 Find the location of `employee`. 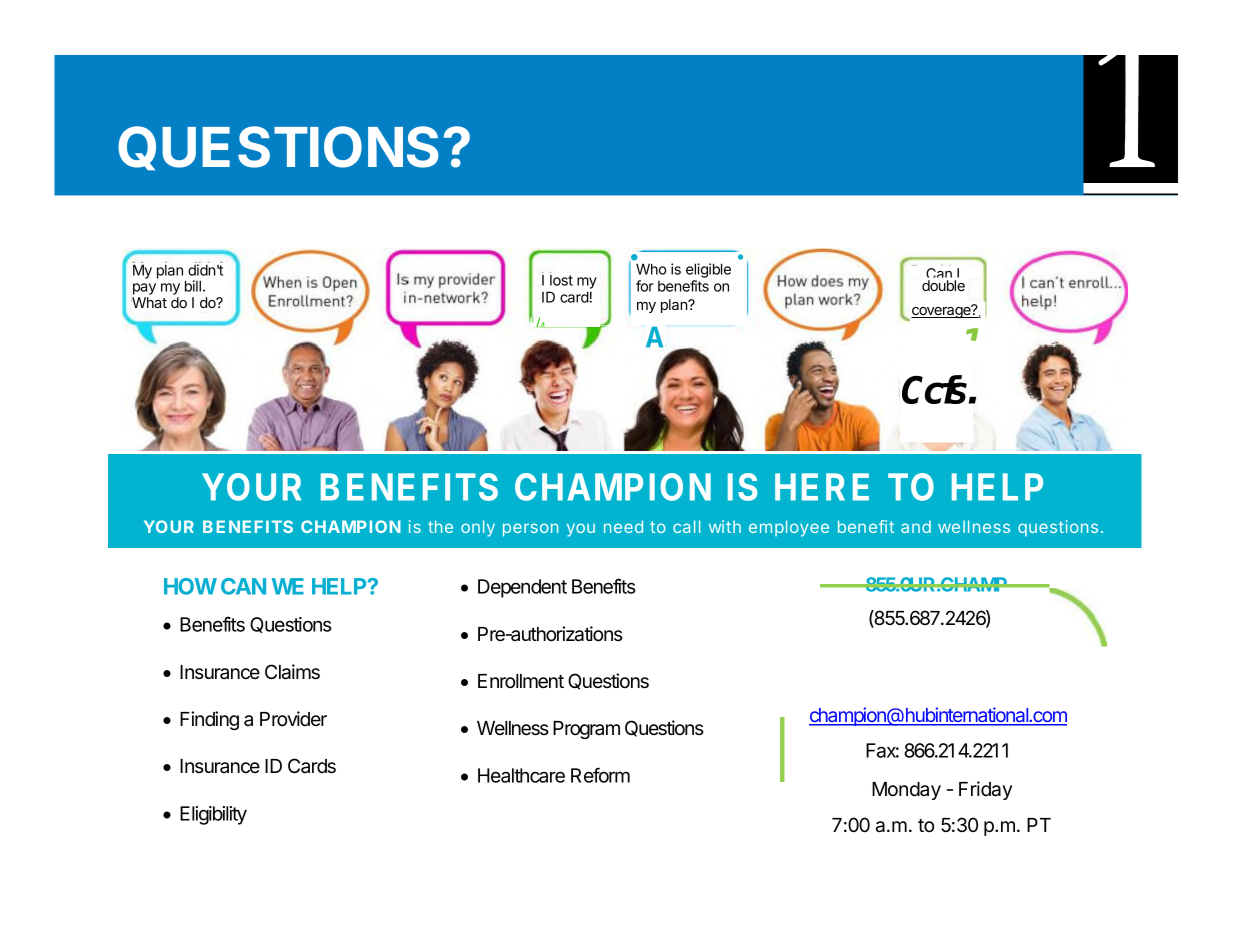

employee is located at coordinates (789, 528).
